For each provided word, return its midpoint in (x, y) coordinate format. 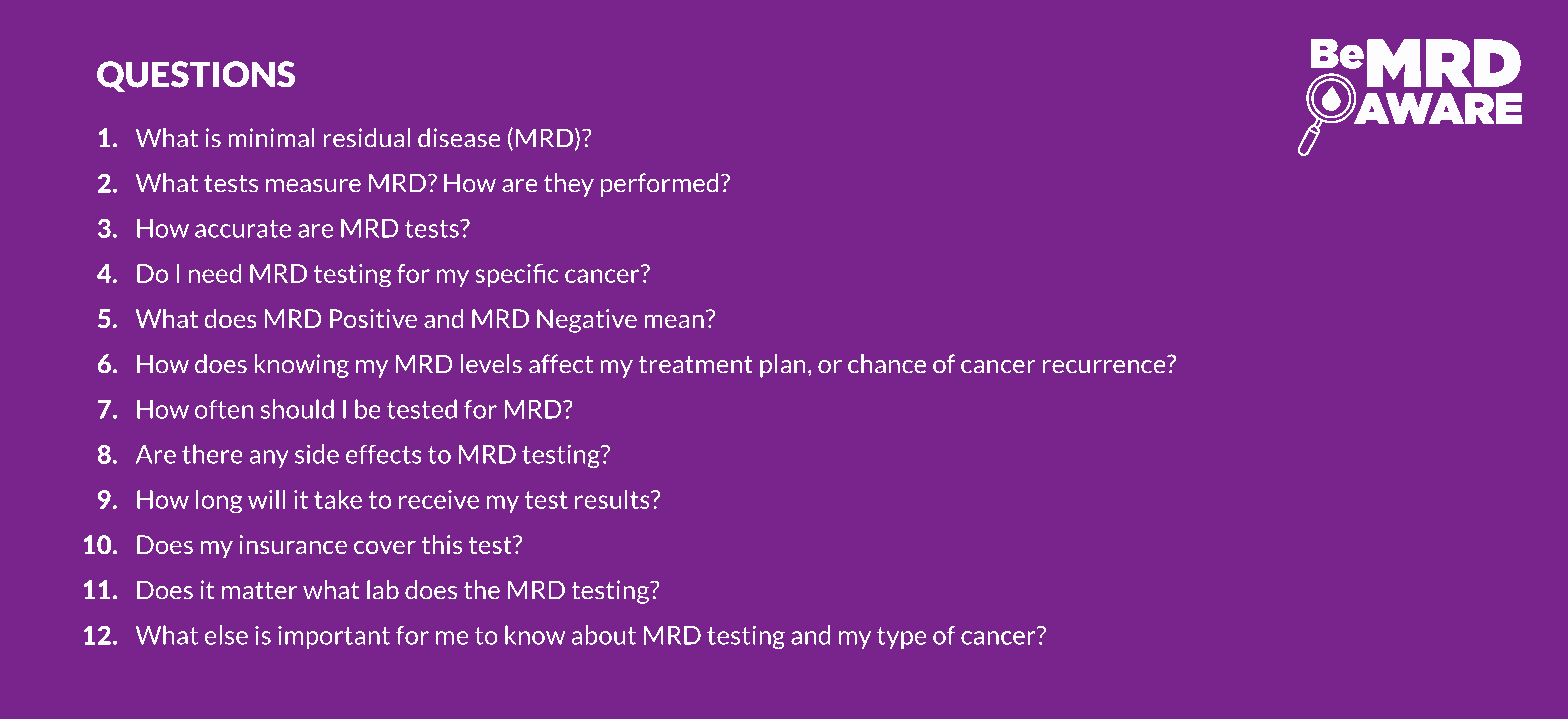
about (604, 635)
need (215, 273)
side (317, 454)
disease (459, 138)
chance (887, 364)
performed (659, 185)
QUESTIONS (196, 76)
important (334, 637)
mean (674, 321)
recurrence (1105, 365)
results (613, 499)
